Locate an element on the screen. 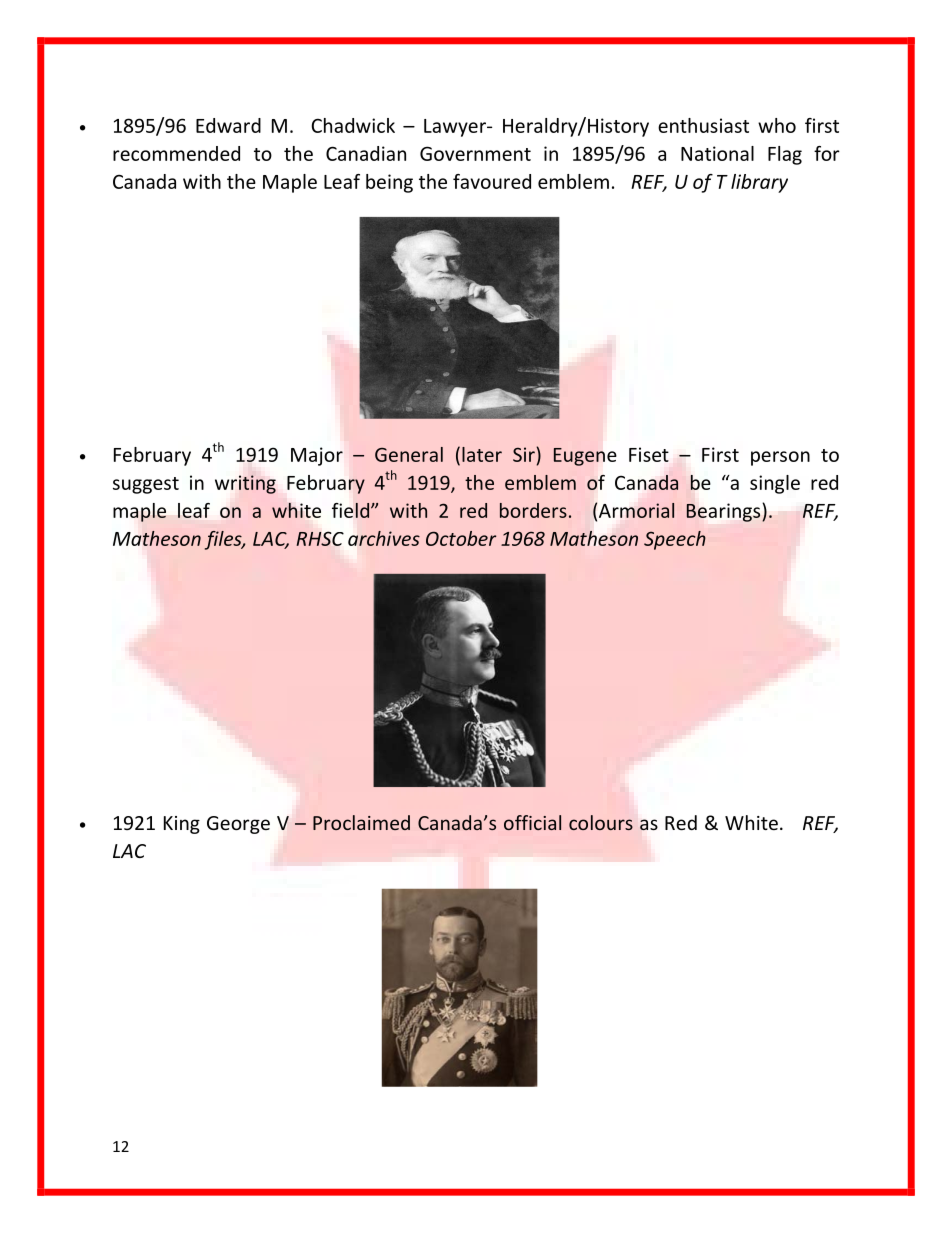  October is located at coordinates (461, 538).
